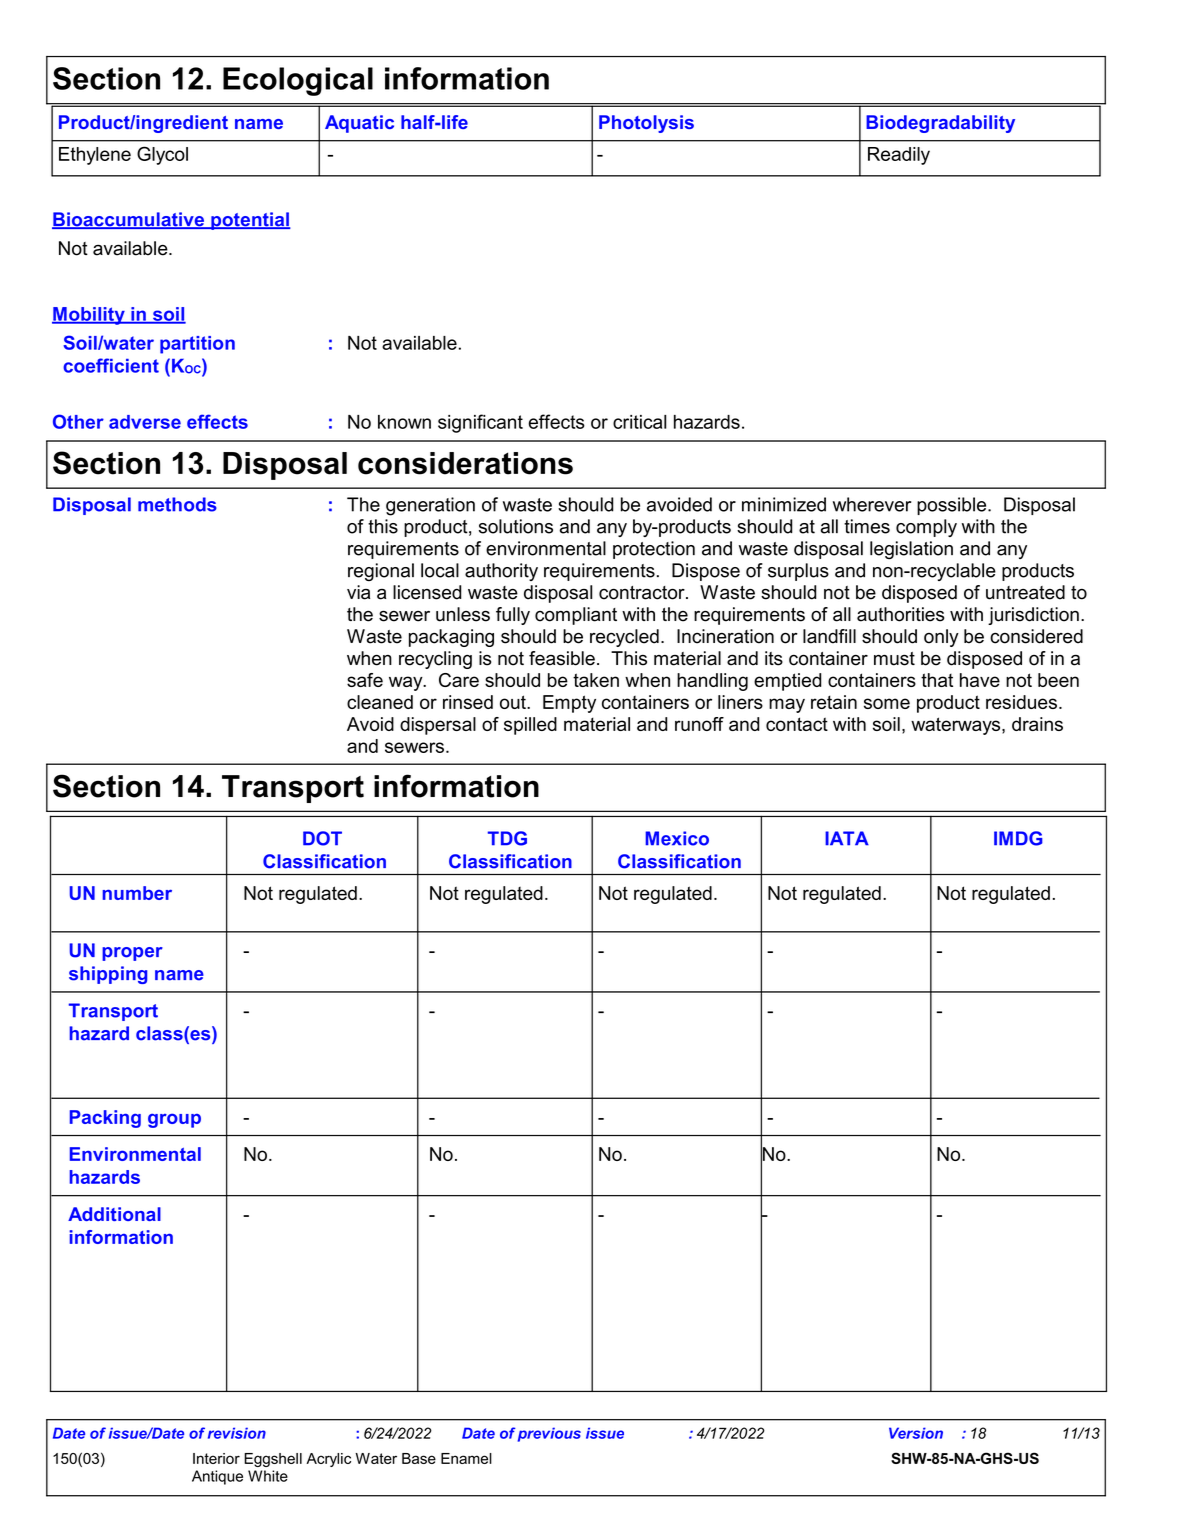  Describe the element at coordinates (887, 703) in the screenshot. I see `some` at that location.
